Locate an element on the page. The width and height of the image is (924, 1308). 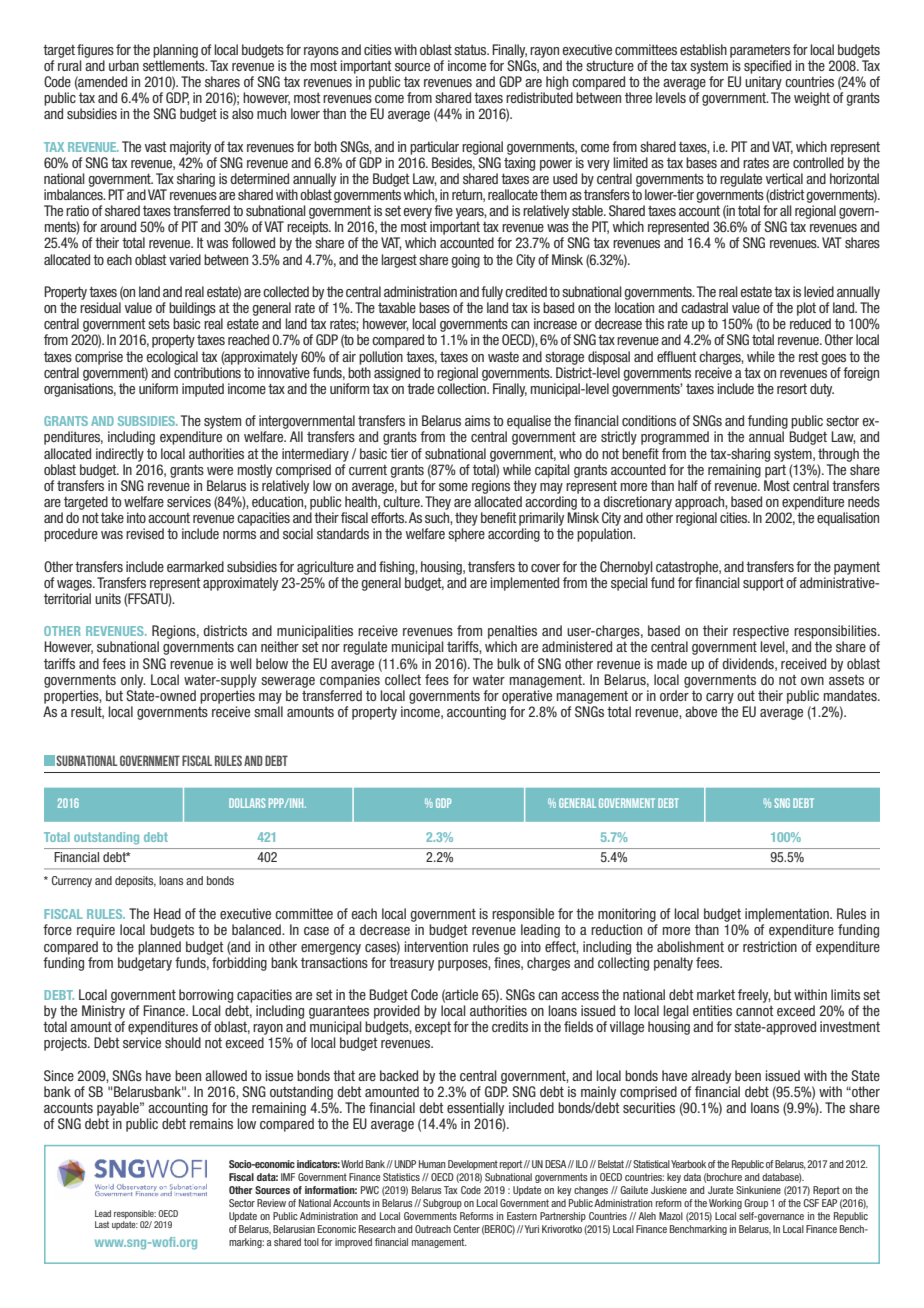
intervention is located at coordinates (436, 946).
